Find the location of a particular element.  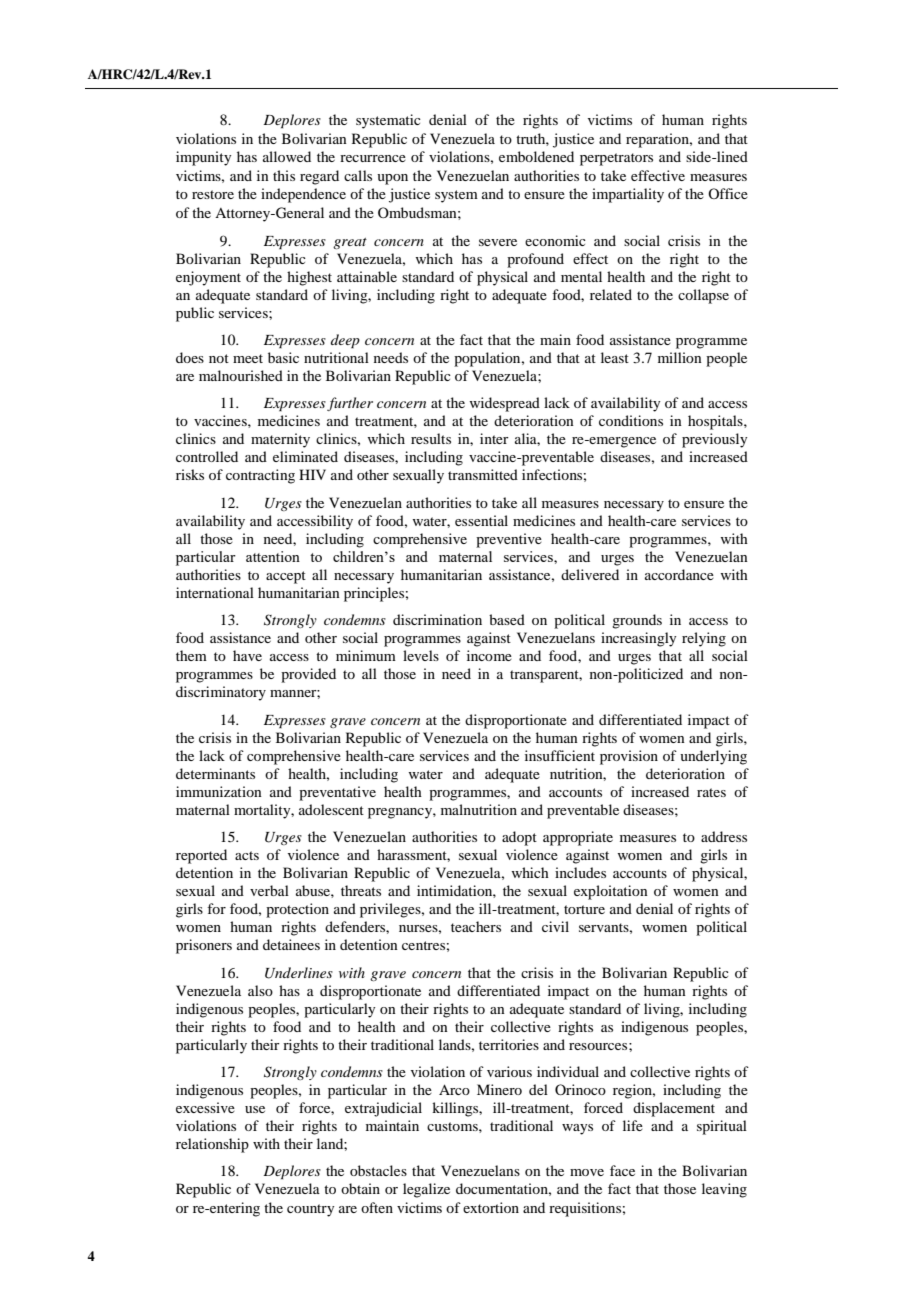

maternity is located at coordinates (280, 440).
